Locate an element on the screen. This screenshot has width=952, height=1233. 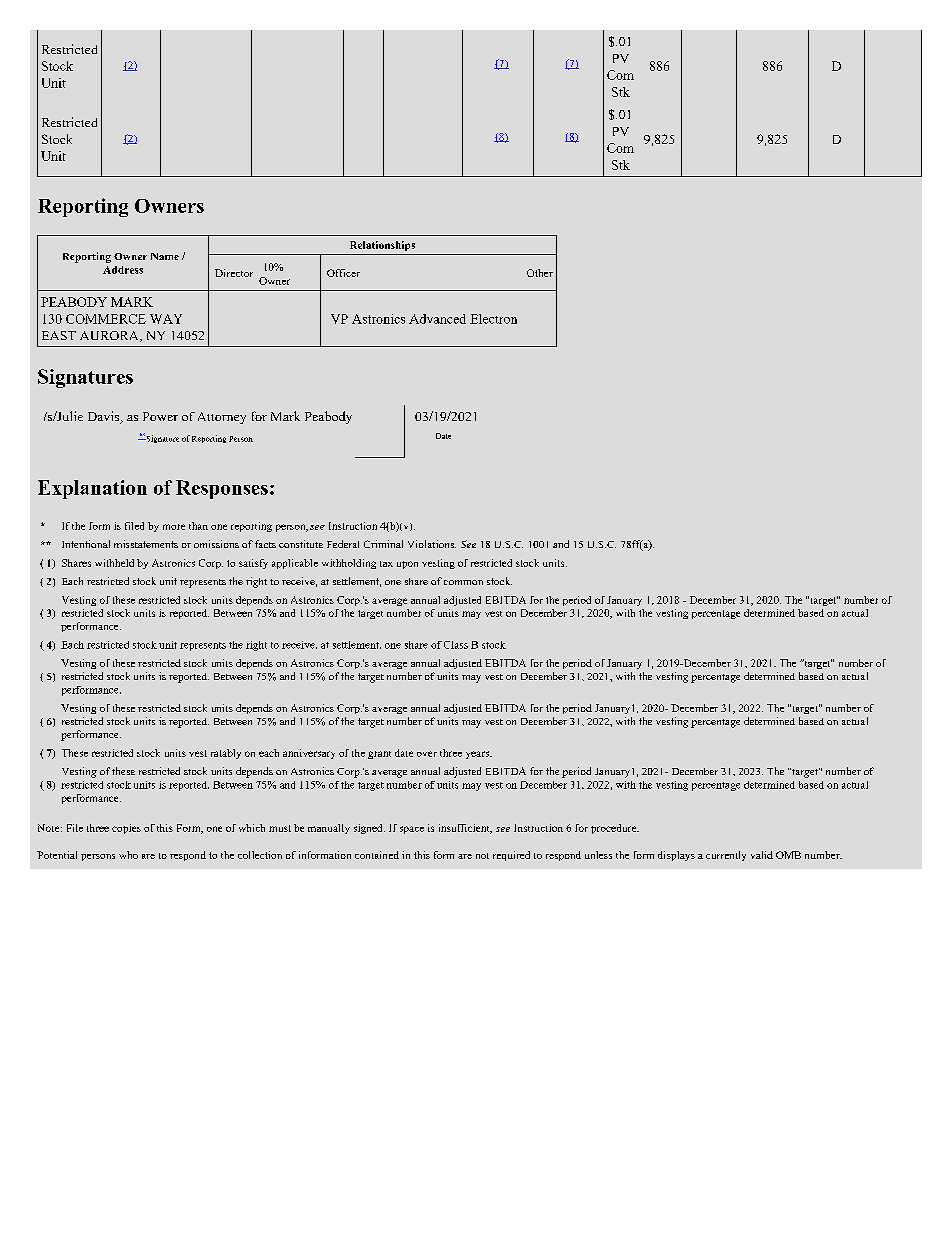
Address is located at coordinates (123, 270).
